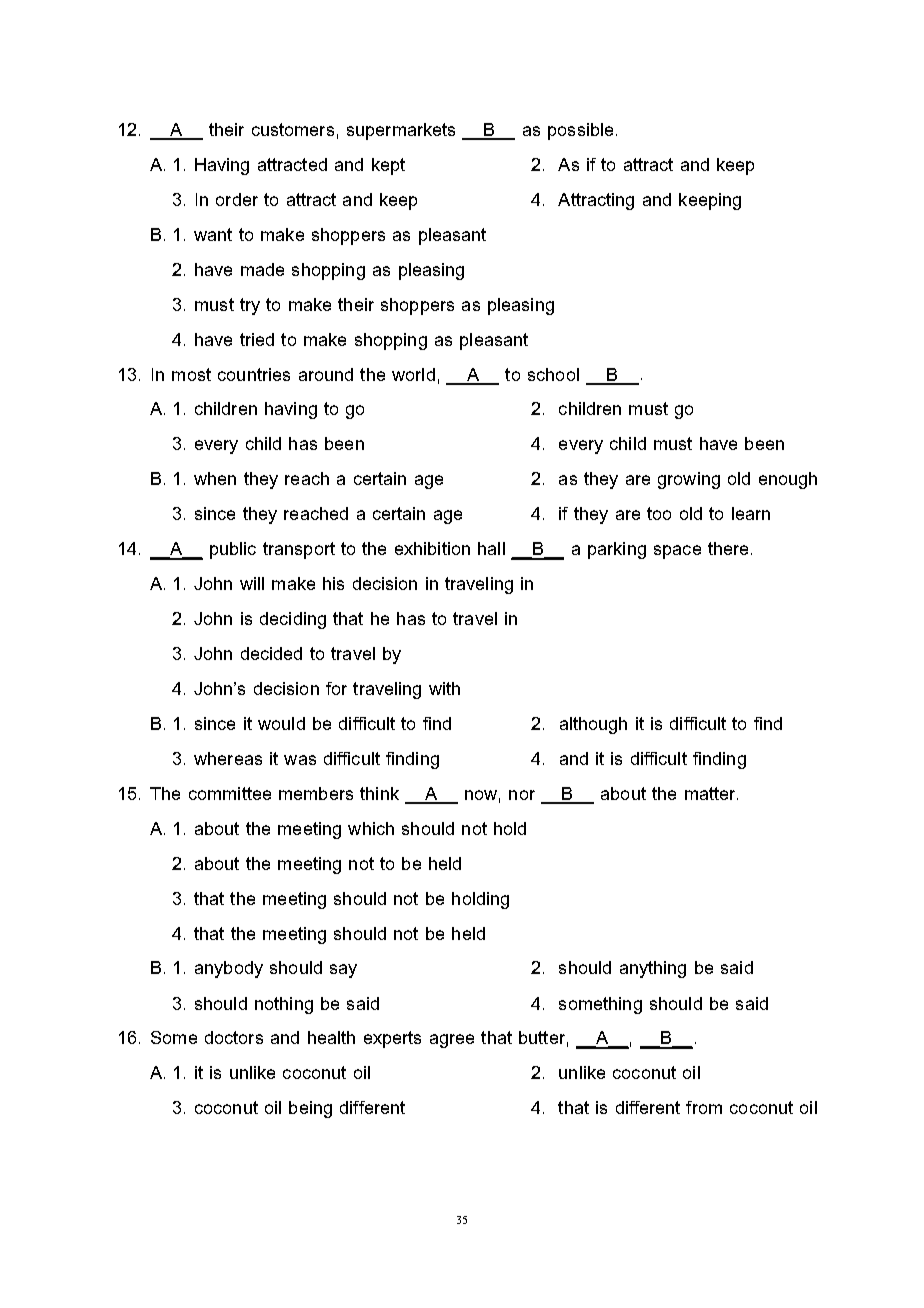 The height and width of the page is (1308, 924). What do you see at coordinates (228, 758) in the page?
I see `whereas` at bounding box center [228, 758].
